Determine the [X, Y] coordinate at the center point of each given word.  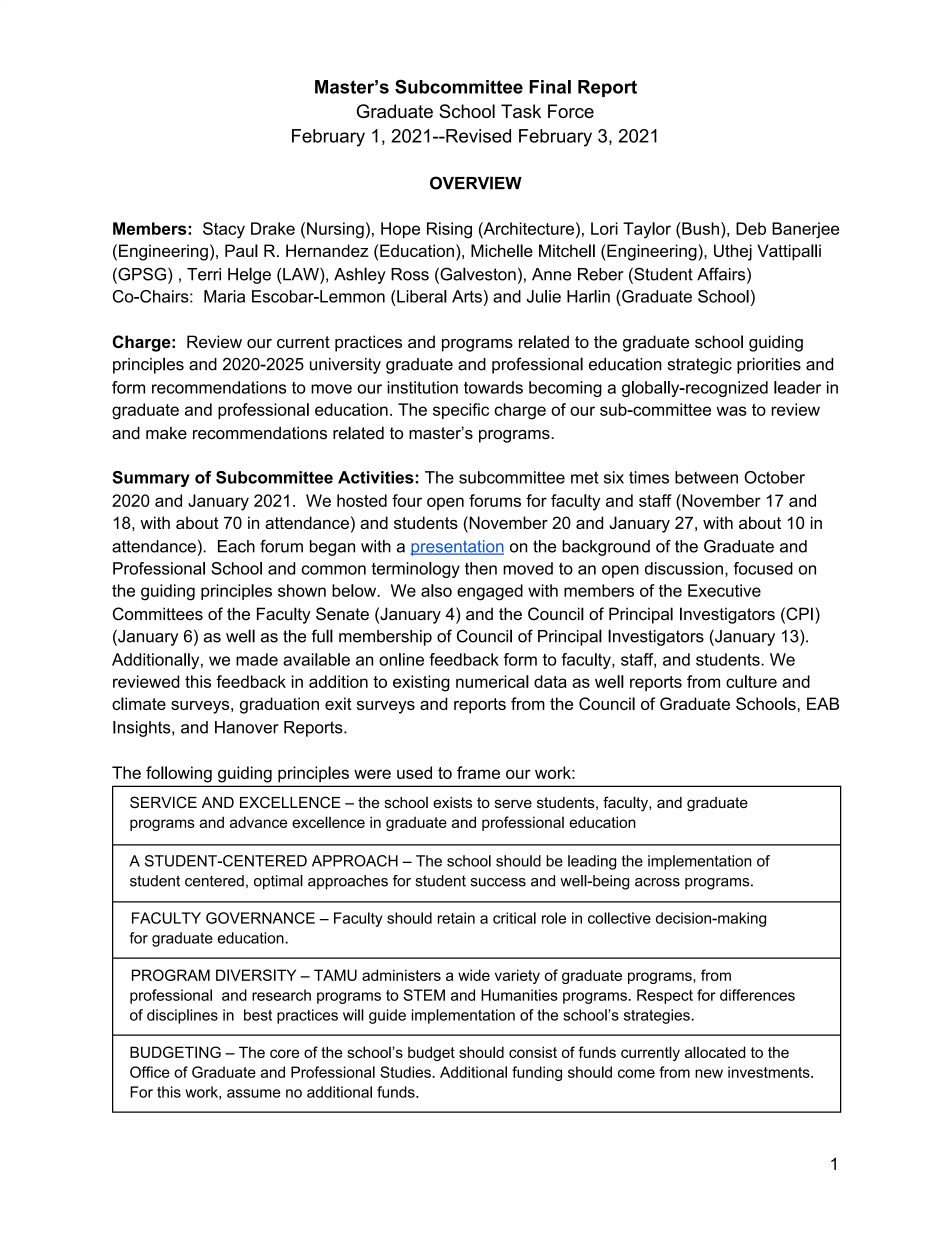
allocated [715, 1052]
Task [521, 111]
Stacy [224, 230]
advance [258, 822]
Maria [224, 296]
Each [236, 546]
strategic [700, 366]
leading [592, 862]
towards [493, 387]
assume [254, 1093]
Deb [751, 228]
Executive [724, 590]
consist [533, 1052]
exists [452, 802]
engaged [490, 592]
